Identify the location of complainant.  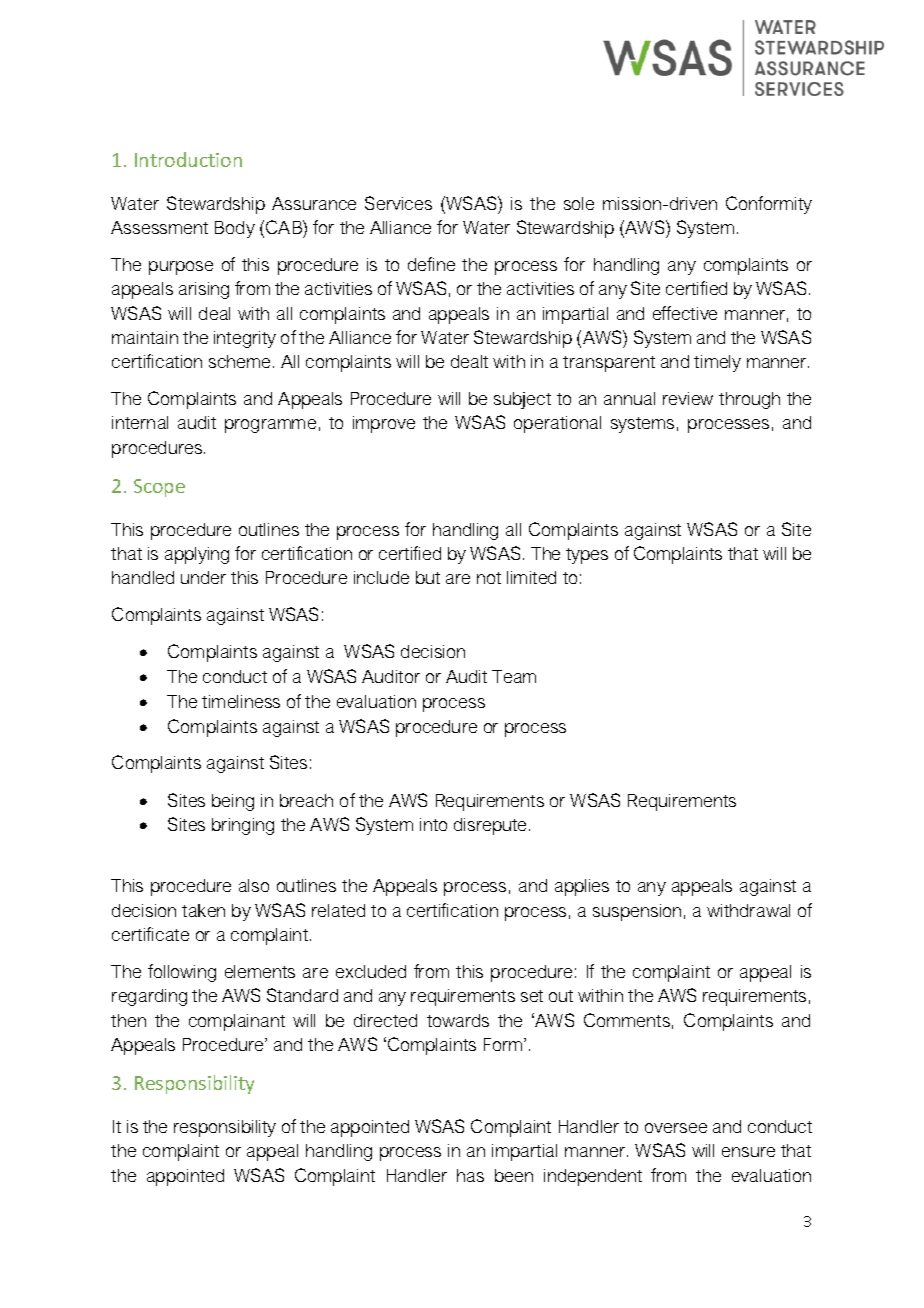
(237, 1022).
